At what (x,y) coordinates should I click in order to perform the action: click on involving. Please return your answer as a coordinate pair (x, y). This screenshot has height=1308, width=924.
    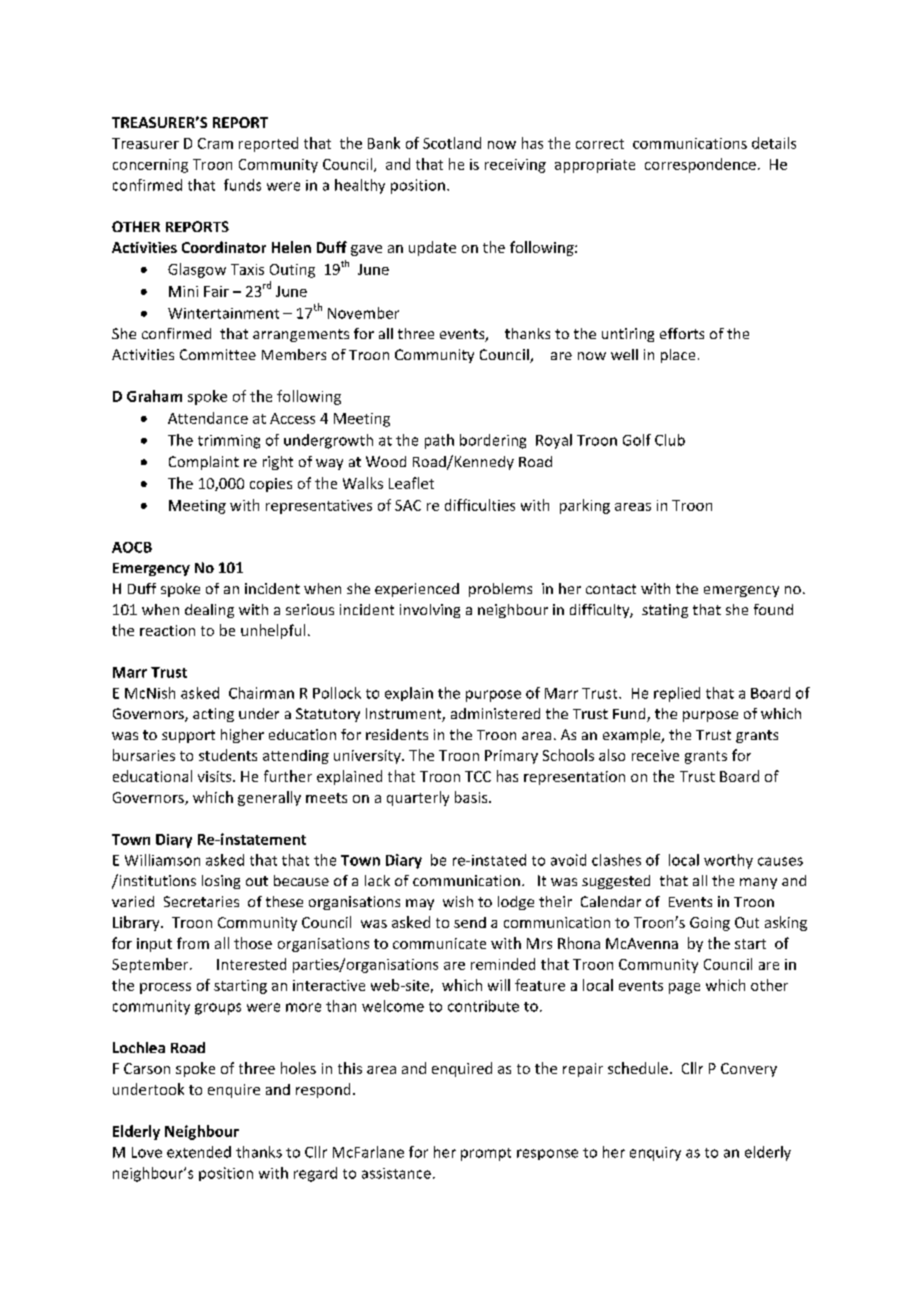
    Looking at the image, I should click on (430, 611).
